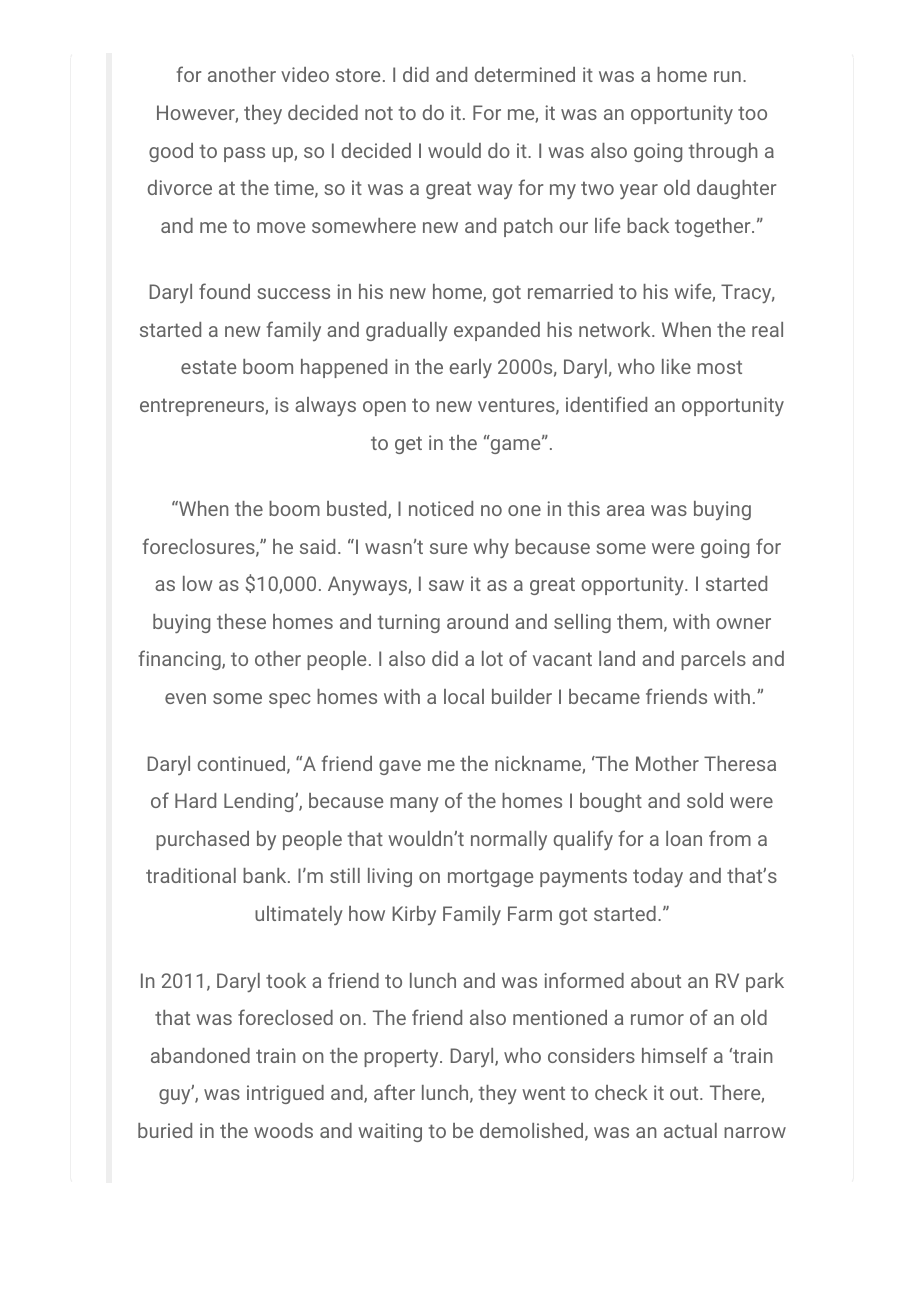 This page has width=924, height=1308. I want to click on after, so click(394, 1092).
